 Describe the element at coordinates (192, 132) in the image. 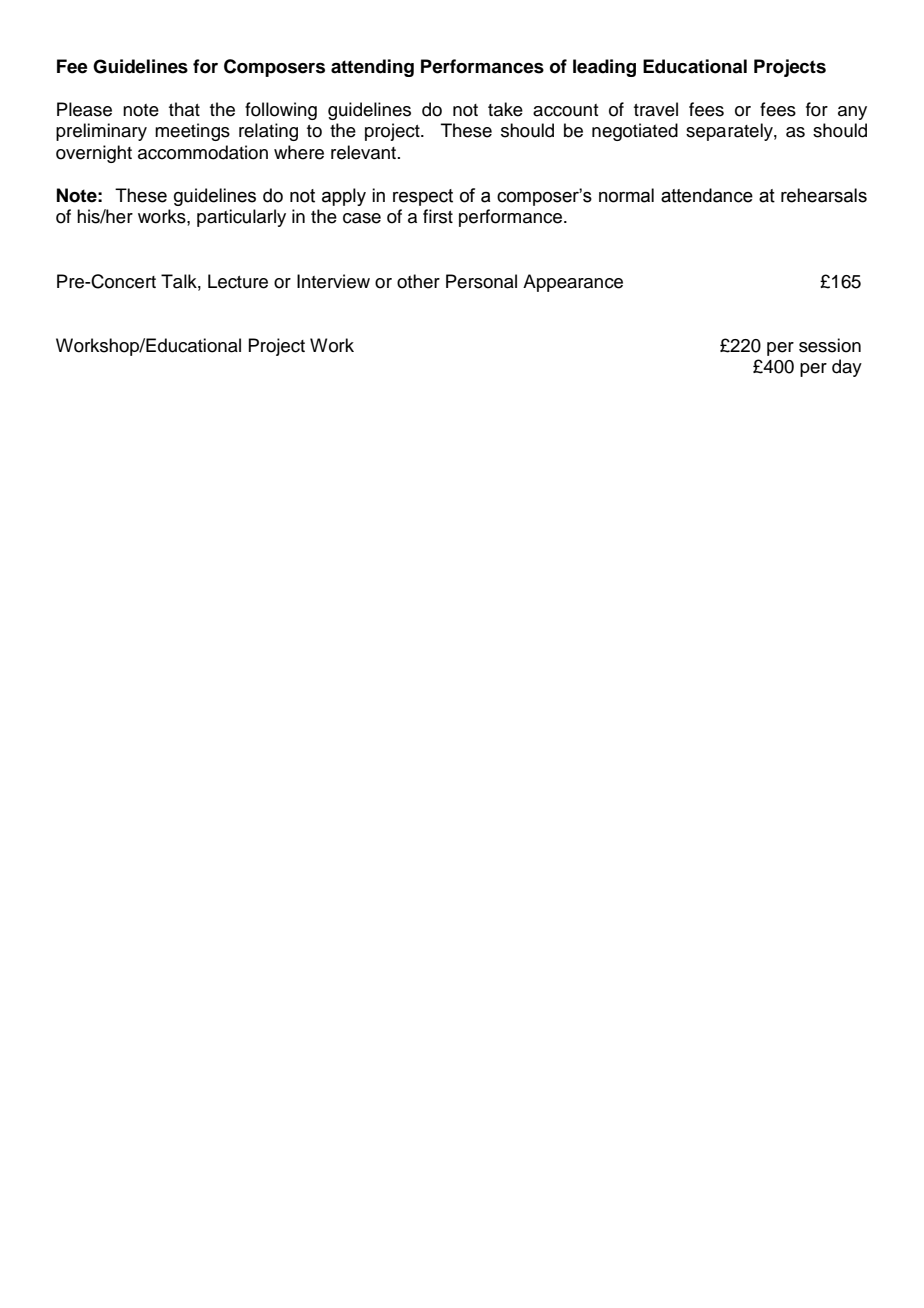

I see `meetings` at that location.
